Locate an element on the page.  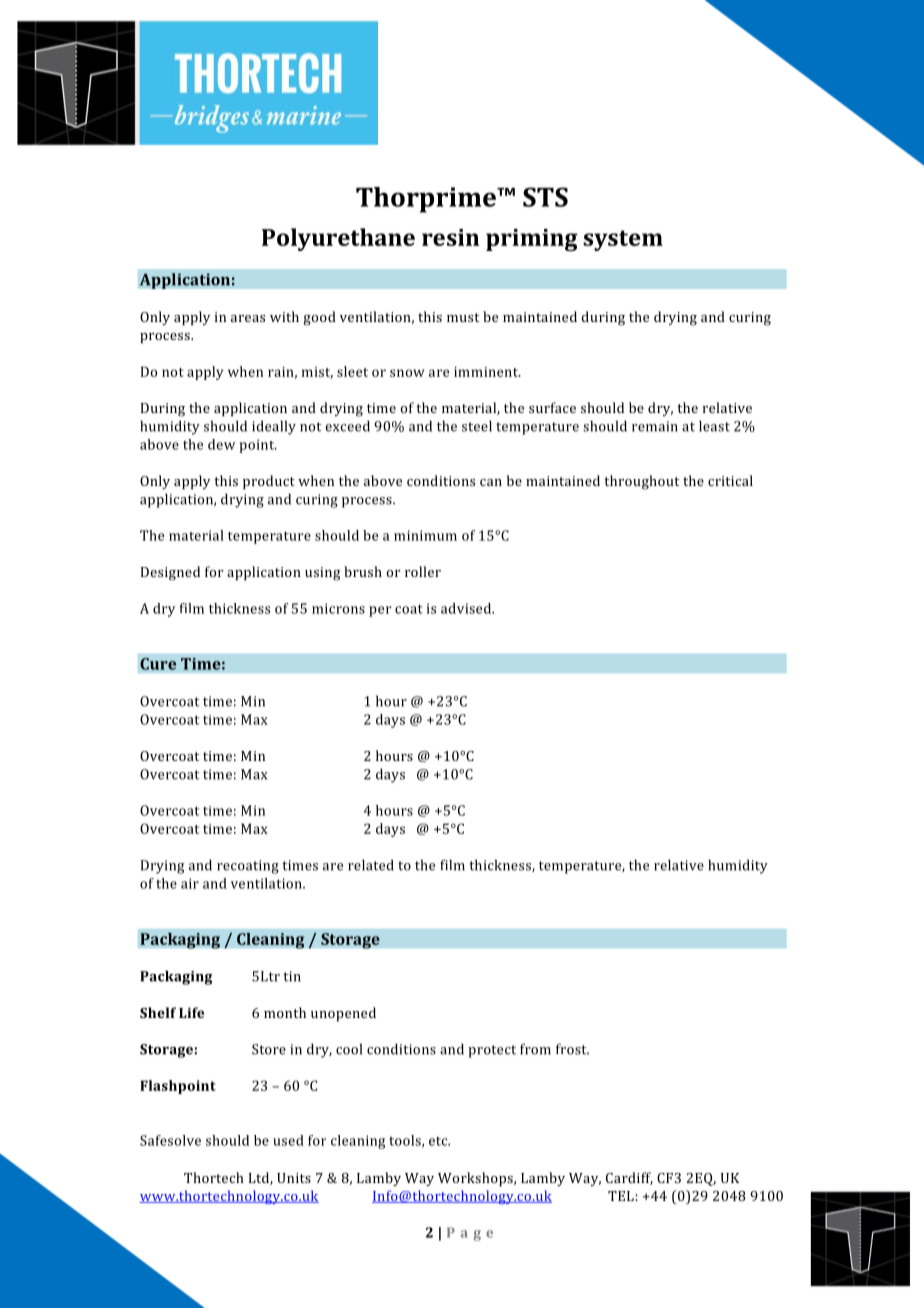
resin is located at coordinates (450, 237).
